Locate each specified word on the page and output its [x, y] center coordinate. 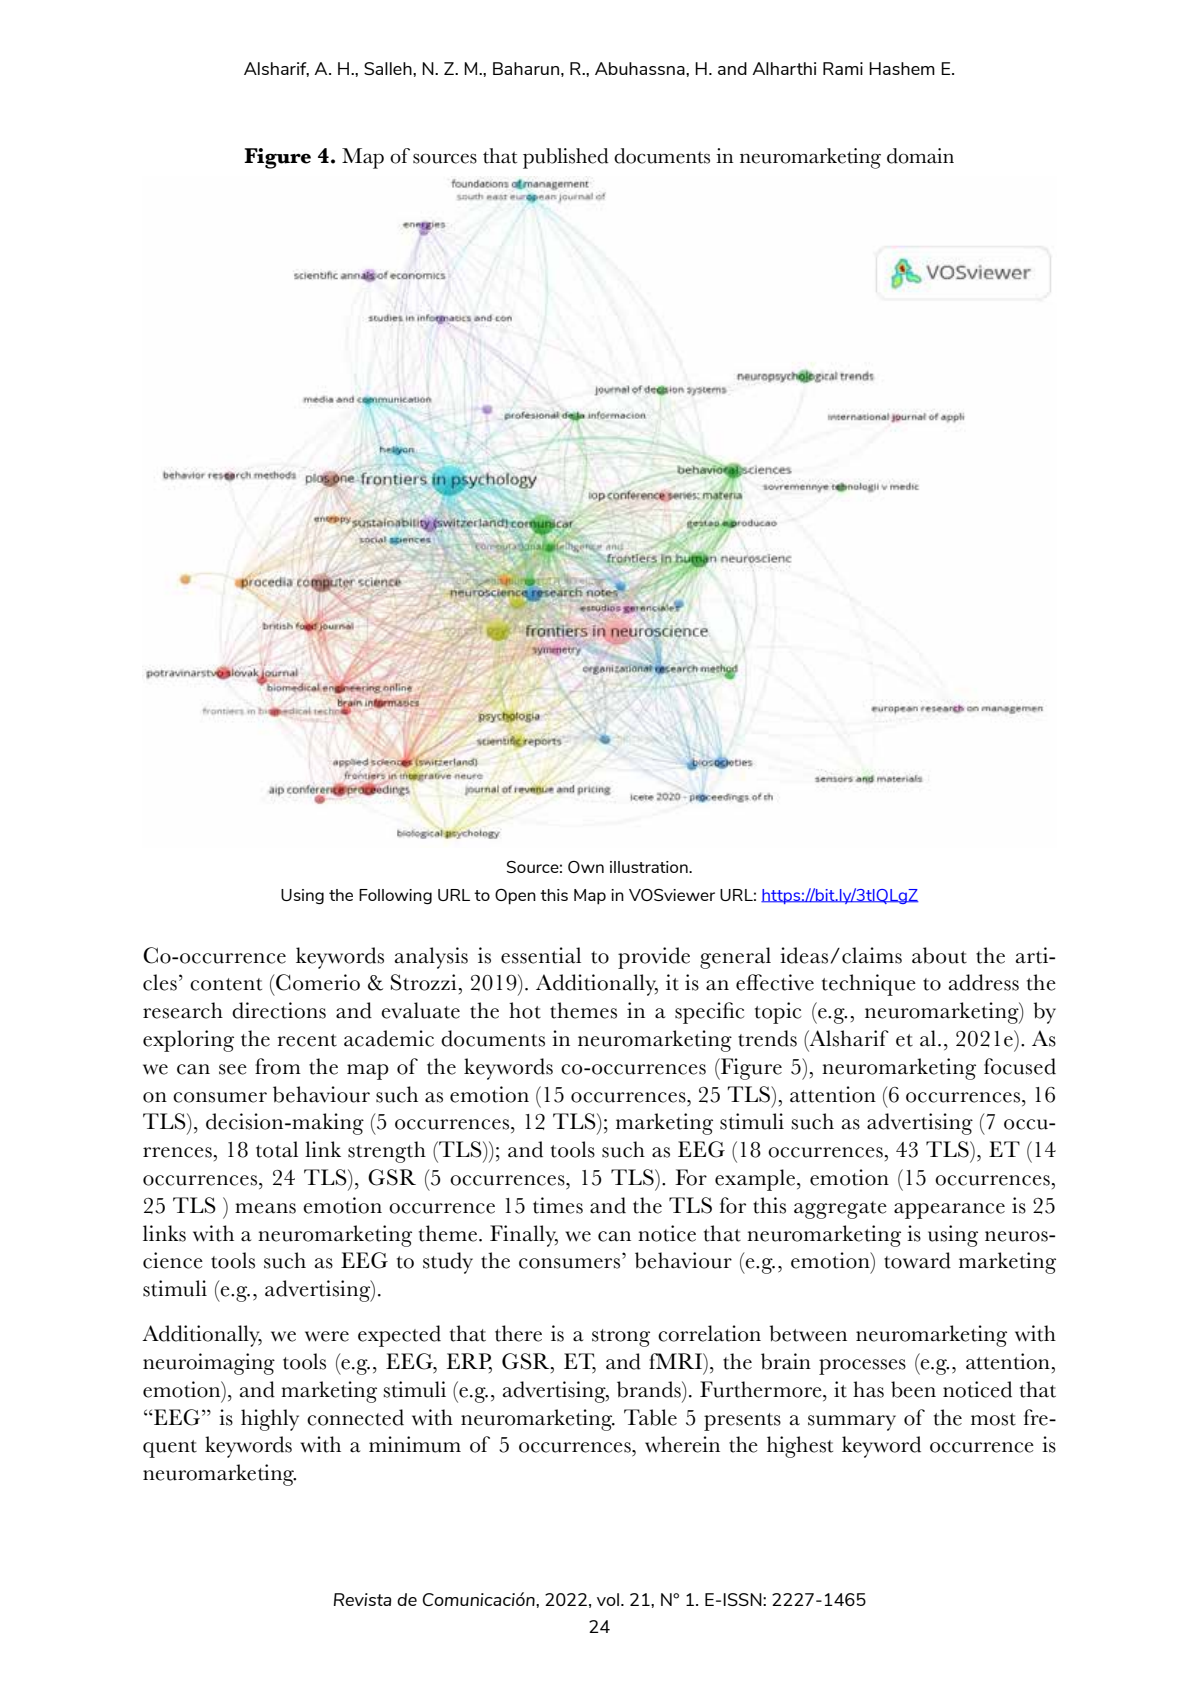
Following [395, 897]
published [565, 158]
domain [920, 156]
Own [586, 867]
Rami [843, 68]
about [939, 955]
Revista [362, 1599]
